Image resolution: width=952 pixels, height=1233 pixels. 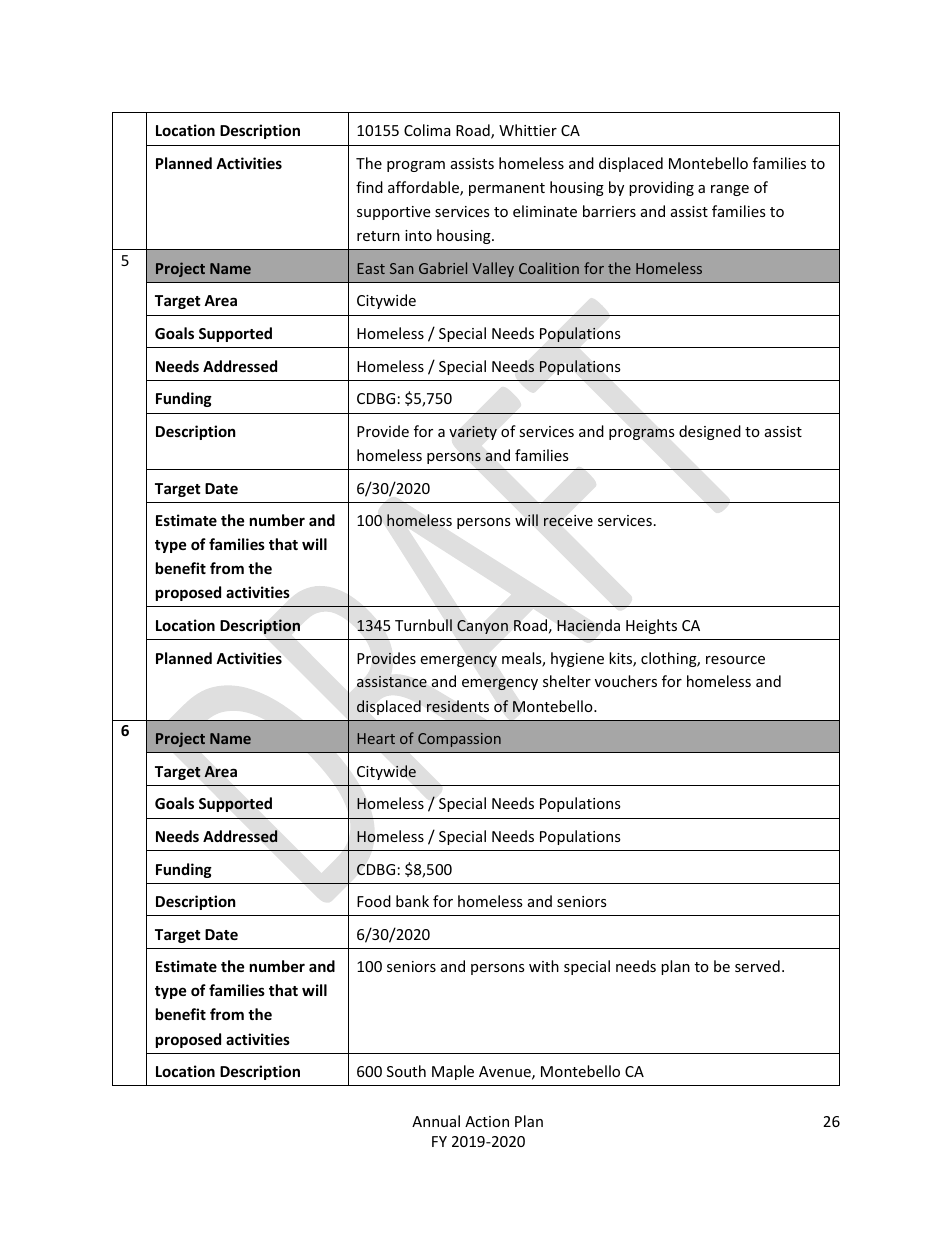 What do you see at coordinates (757, 966) in the screenshot?
I see `served` at bounding box center [757, 966].
